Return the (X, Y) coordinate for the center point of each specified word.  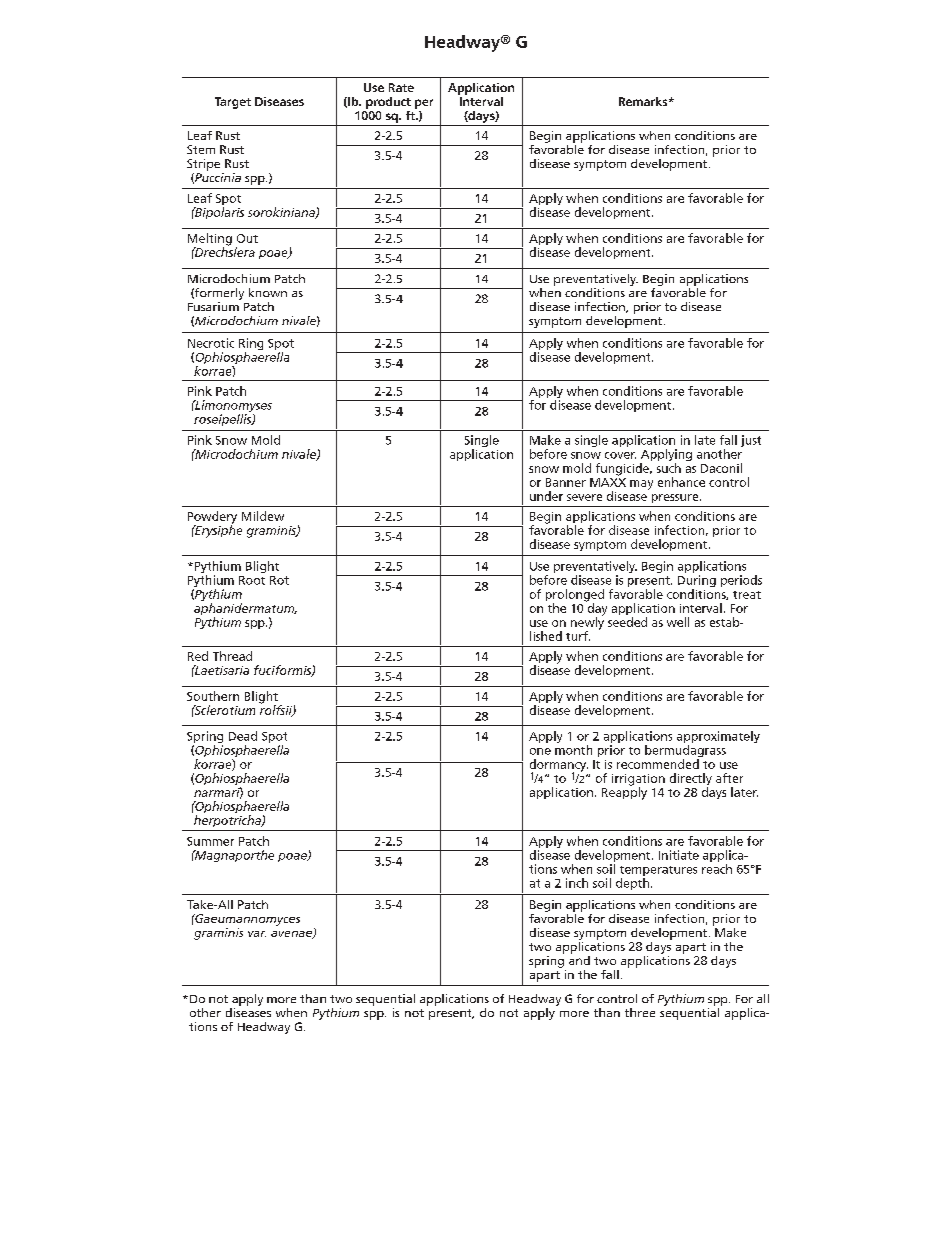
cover (620, 455)
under (546, 496)
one (540, 751)
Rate (401, 87)
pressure (676, 498)
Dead (243, 736)
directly (691, 780)
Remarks (644, 101)
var (257, 934)
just (751, 441)
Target (233, 103)
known (268, 292)
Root (252, 580)
